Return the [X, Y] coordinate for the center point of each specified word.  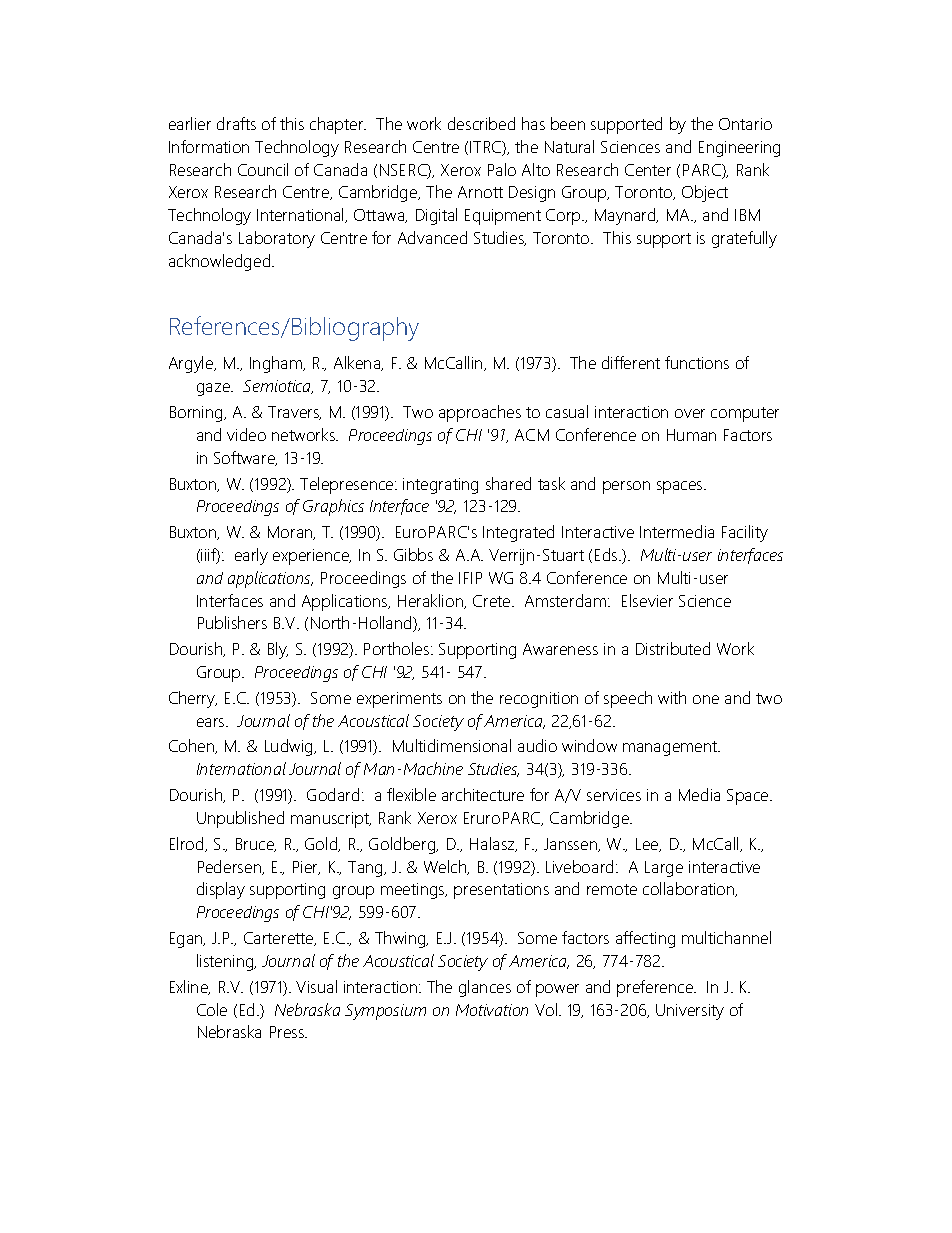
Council [263, 169]
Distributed [673, 648]
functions [697, 362]
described [481, 123]
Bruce [256, 845]
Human [691, 435]
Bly [278, 650]
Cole [212, 1009]
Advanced [432, 237]
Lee [648, 845]
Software [245, 458]
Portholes [398, 648]
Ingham [277, 364]
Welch [446, 867]
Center [648, 170]
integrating [440, 486]
